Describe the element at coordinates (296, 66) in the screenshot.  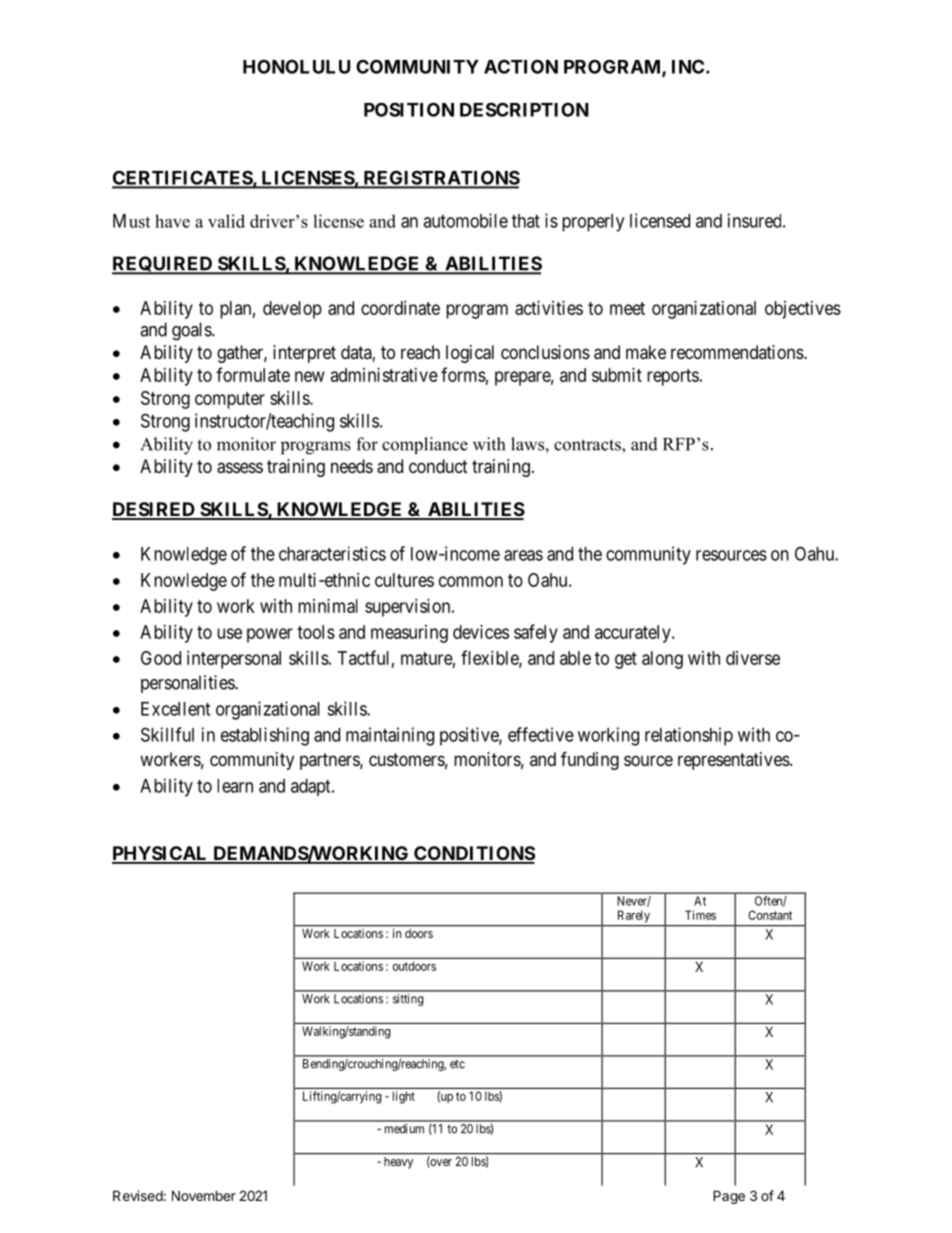
I see `HONOLULU` at that location.
